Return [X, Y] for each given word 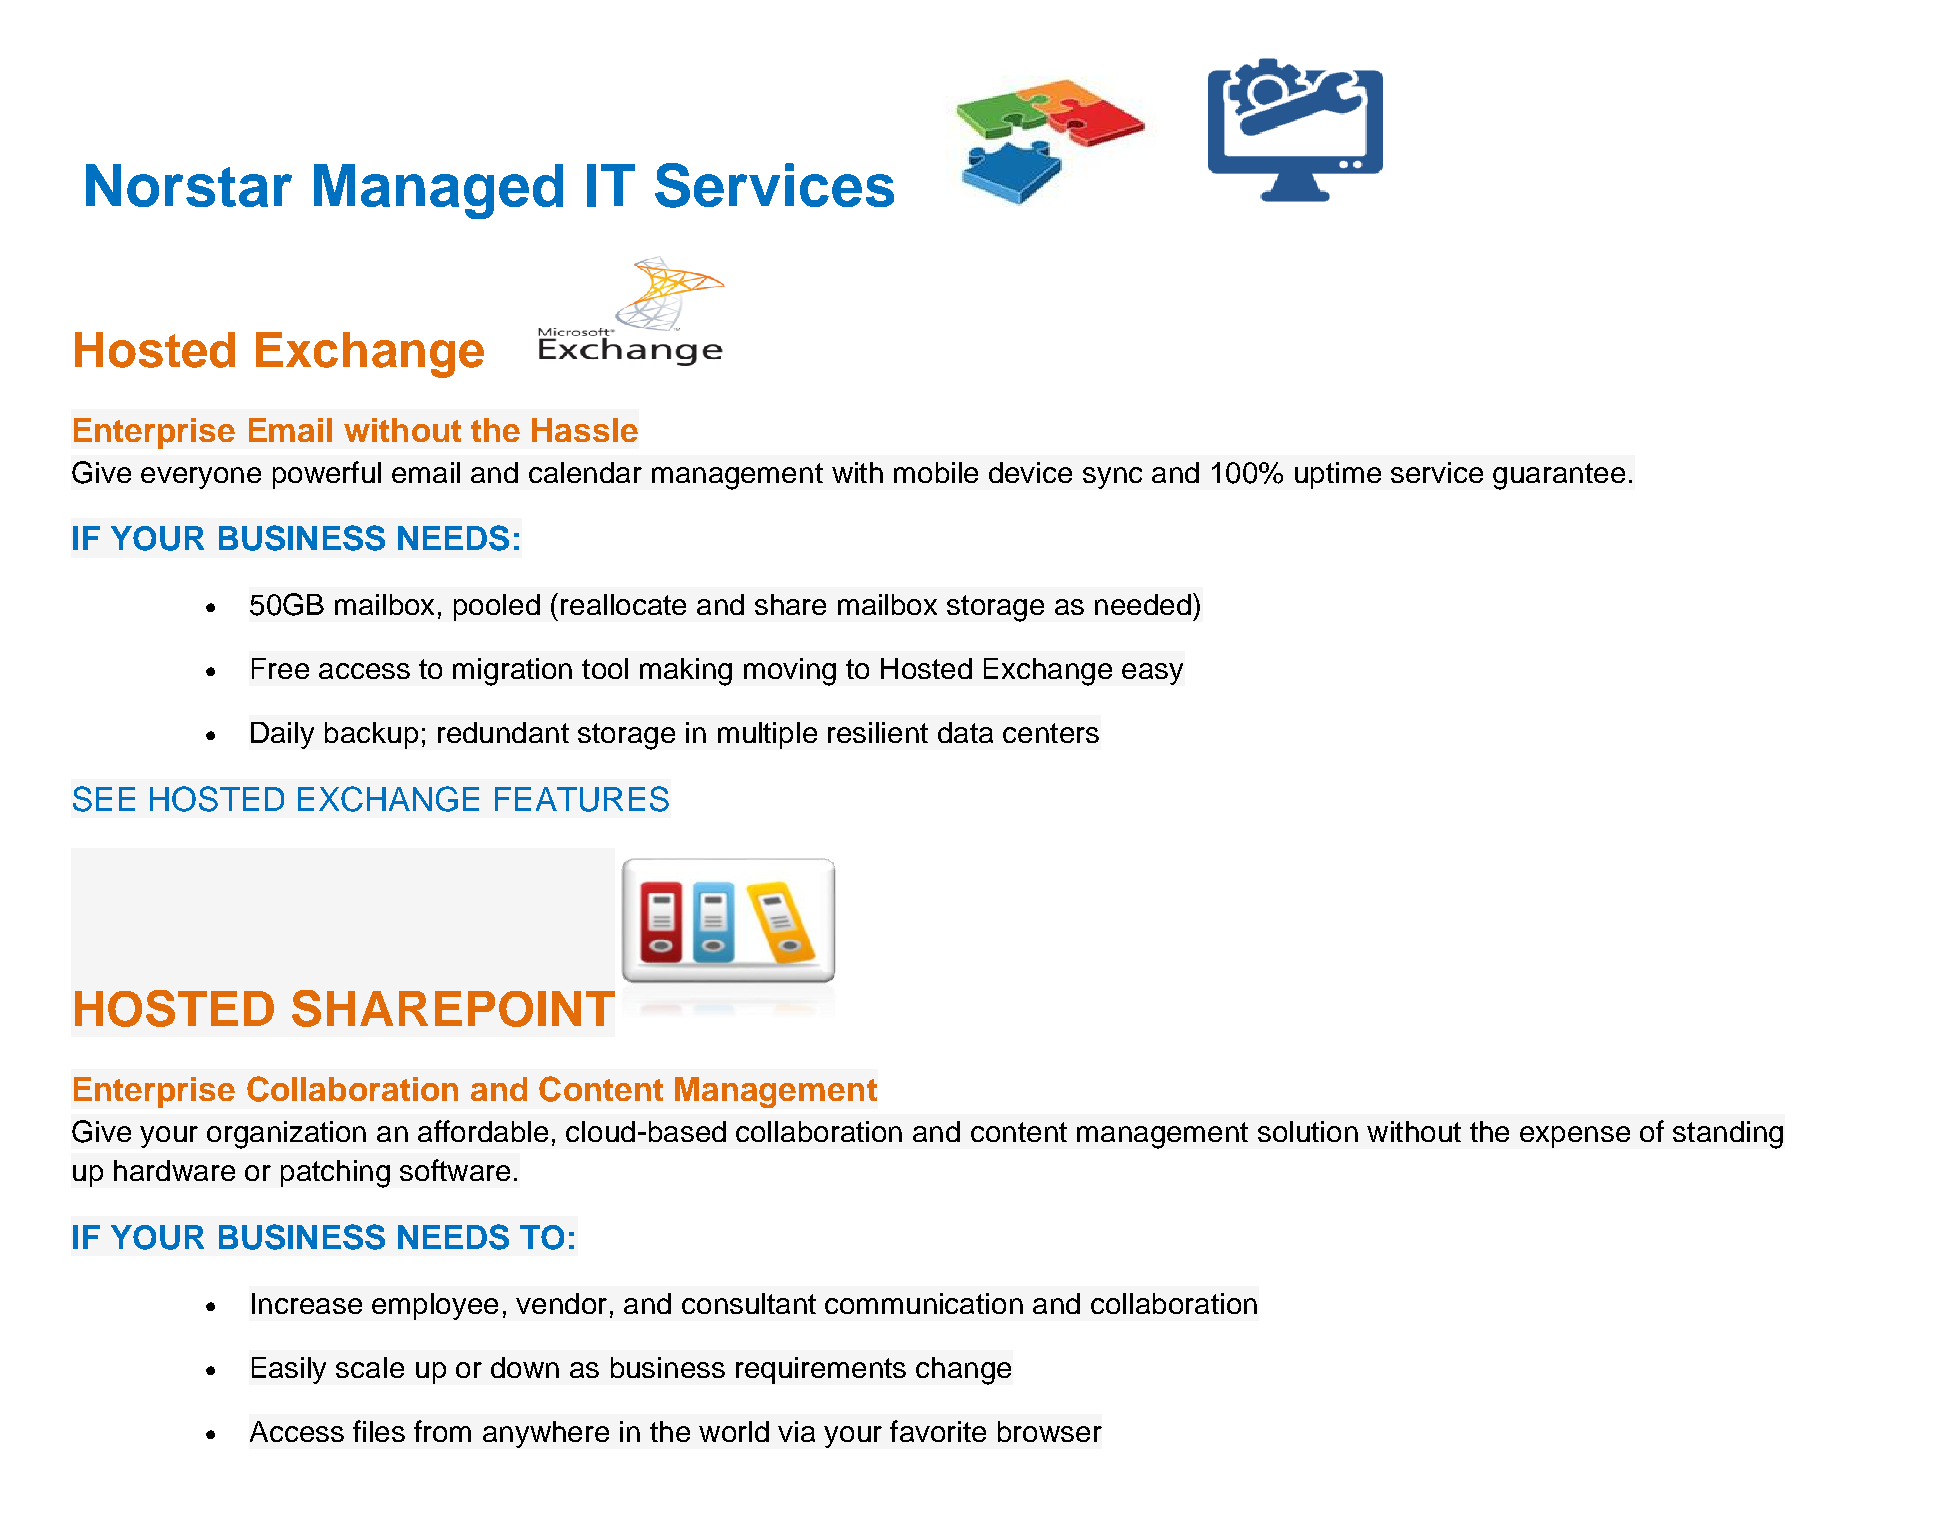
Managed [438, 191]
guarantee [1559, 476]
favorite [938, 1431]
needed [1143, 604]
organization [286, 1135]
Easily [289, 1370]
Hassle [585, 430]
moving [790, 672]
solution [1308, 1131]
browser [1050, 1431]
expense [1575, 1137]
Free [280, 668]
